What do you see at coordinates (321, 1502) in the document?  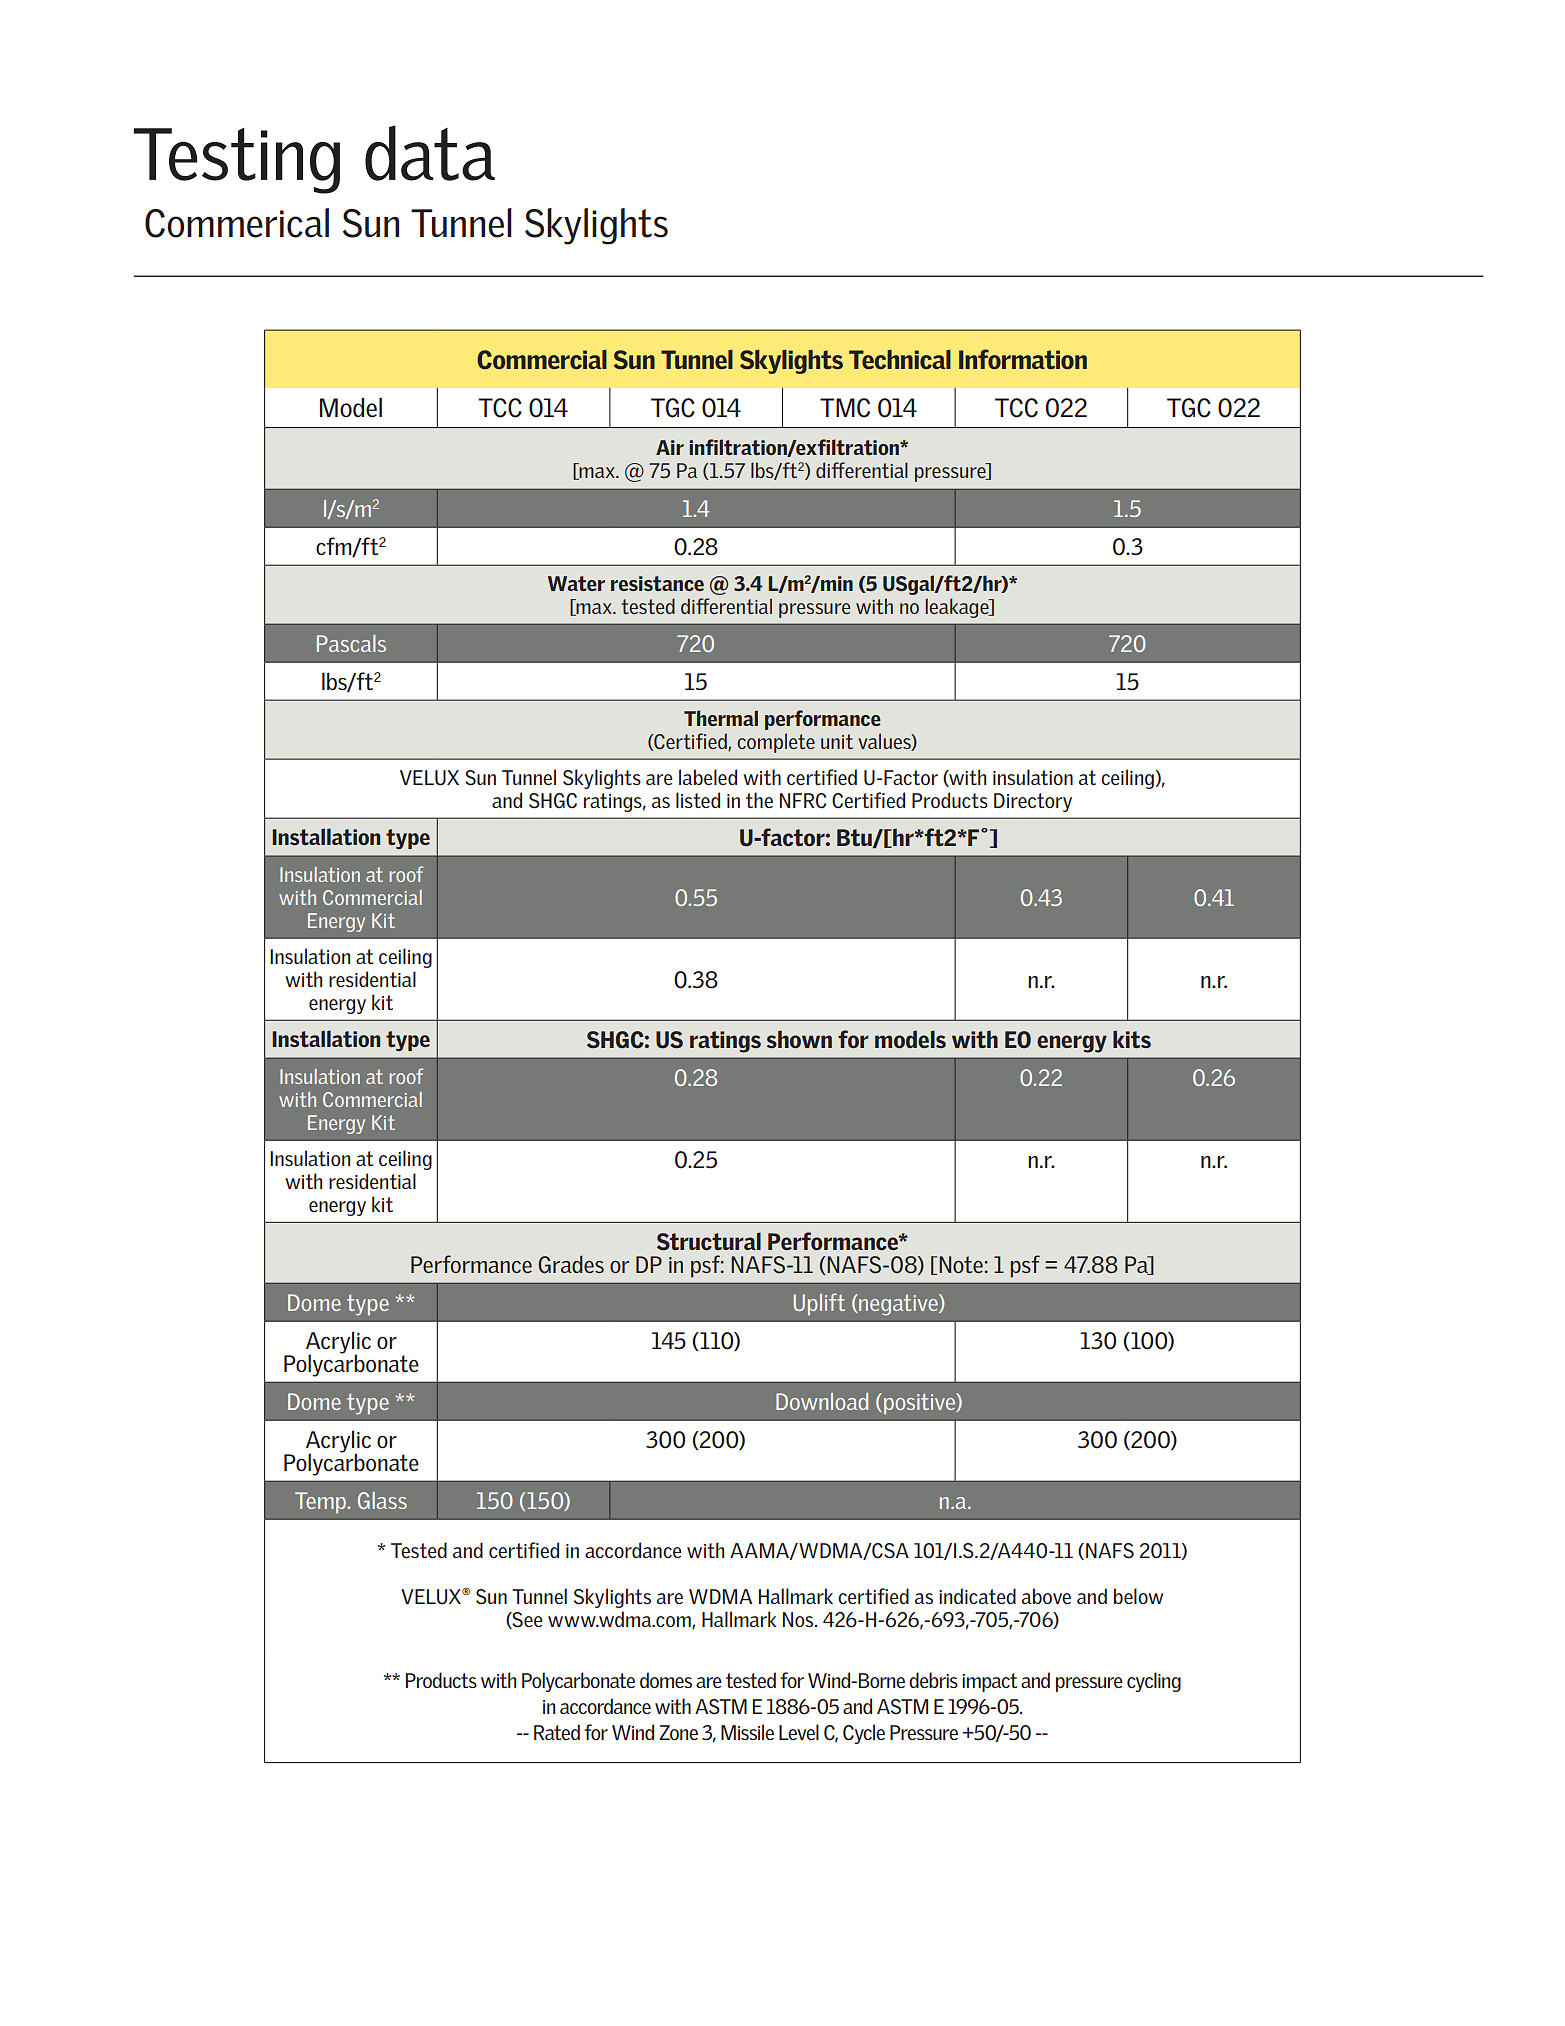 I see `Temp` at bounding box center [321, 1502].
